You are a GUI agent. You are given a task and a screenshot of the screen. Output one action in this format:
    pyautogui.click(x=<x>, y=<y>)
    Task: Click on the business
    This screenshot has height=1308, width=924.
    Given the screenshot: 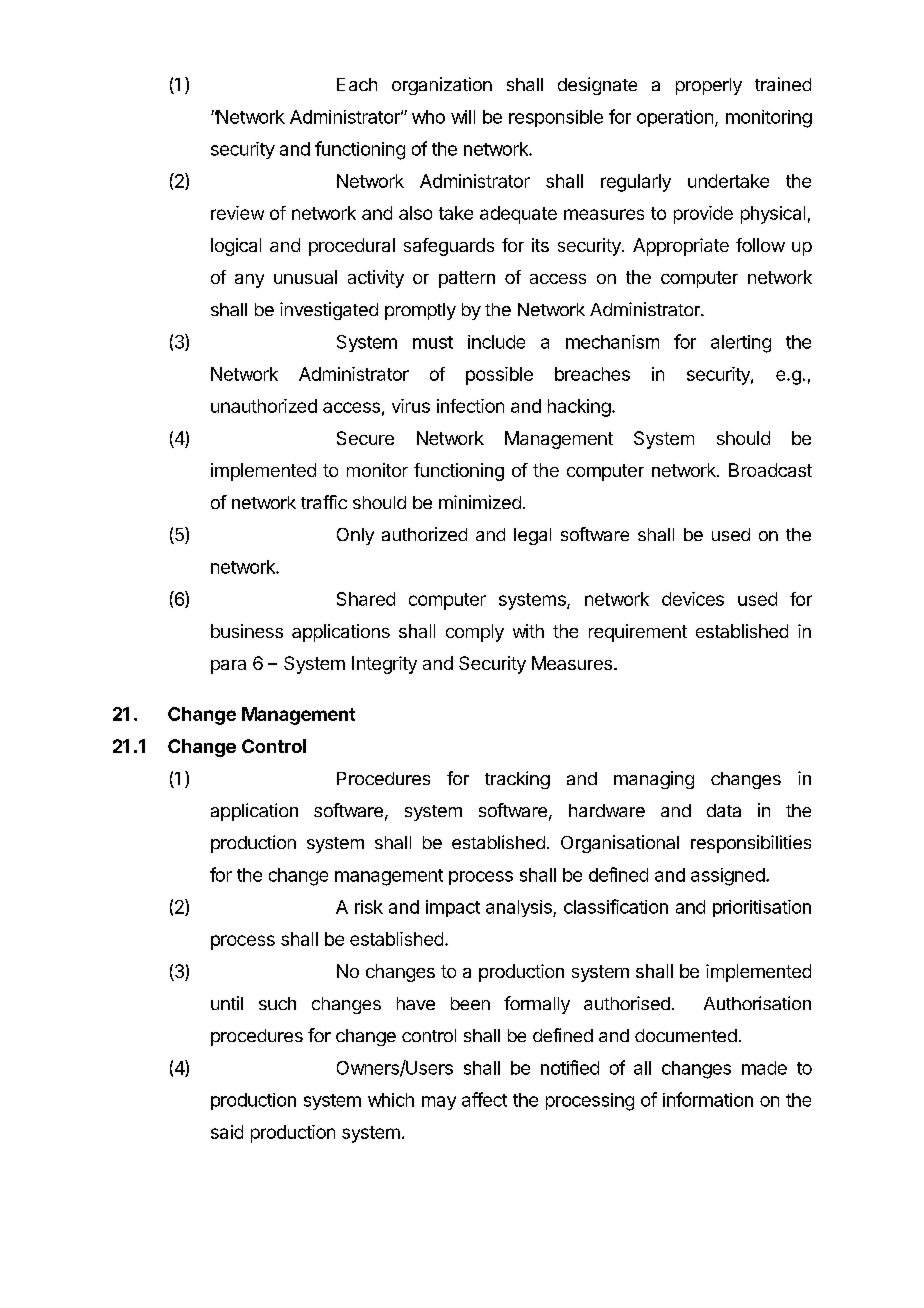 What is the action you would take?
    pyautogui.click(x=247, y=631)
